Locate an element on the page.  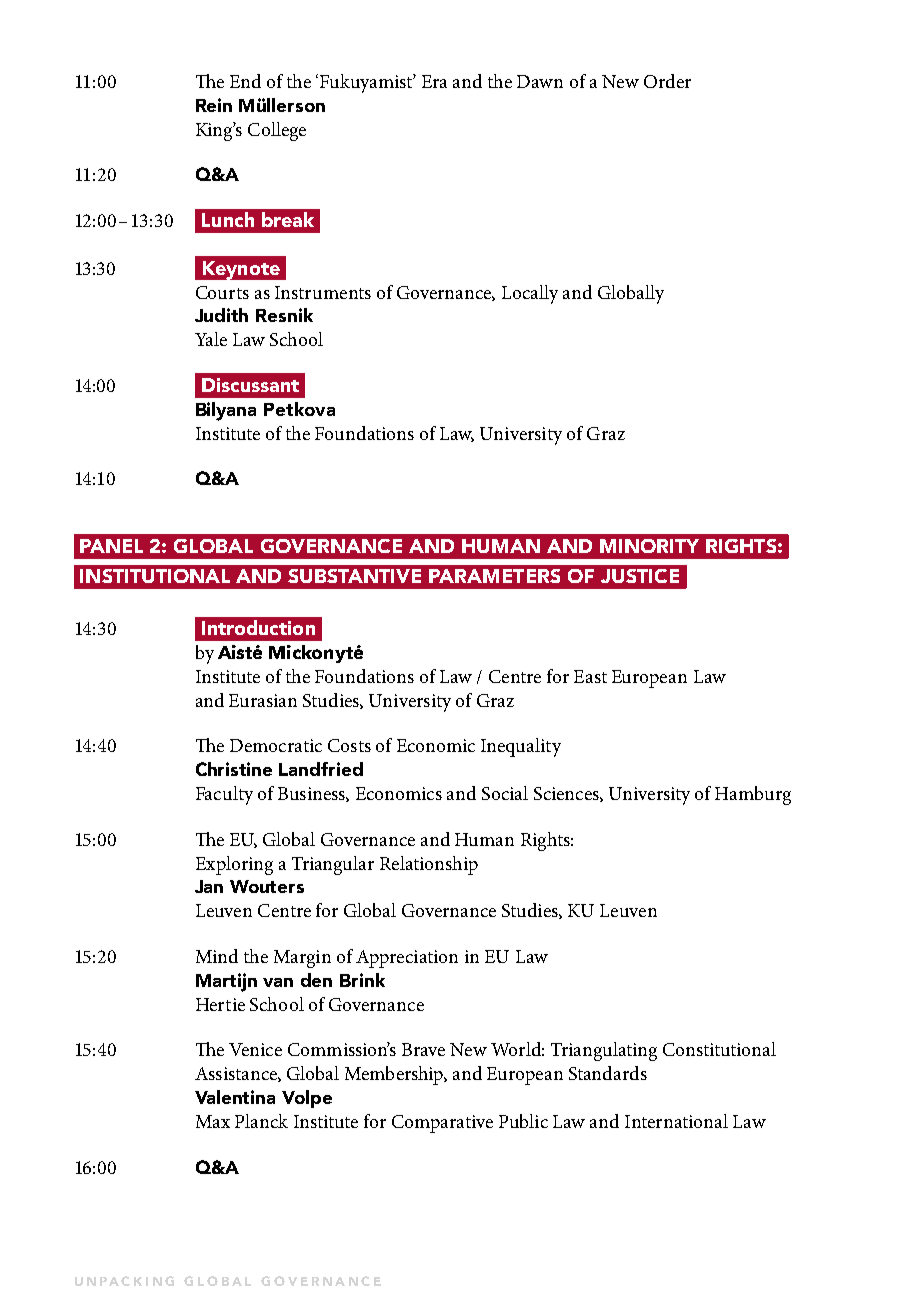
Comparative is located at coordinates (442, 1124).
